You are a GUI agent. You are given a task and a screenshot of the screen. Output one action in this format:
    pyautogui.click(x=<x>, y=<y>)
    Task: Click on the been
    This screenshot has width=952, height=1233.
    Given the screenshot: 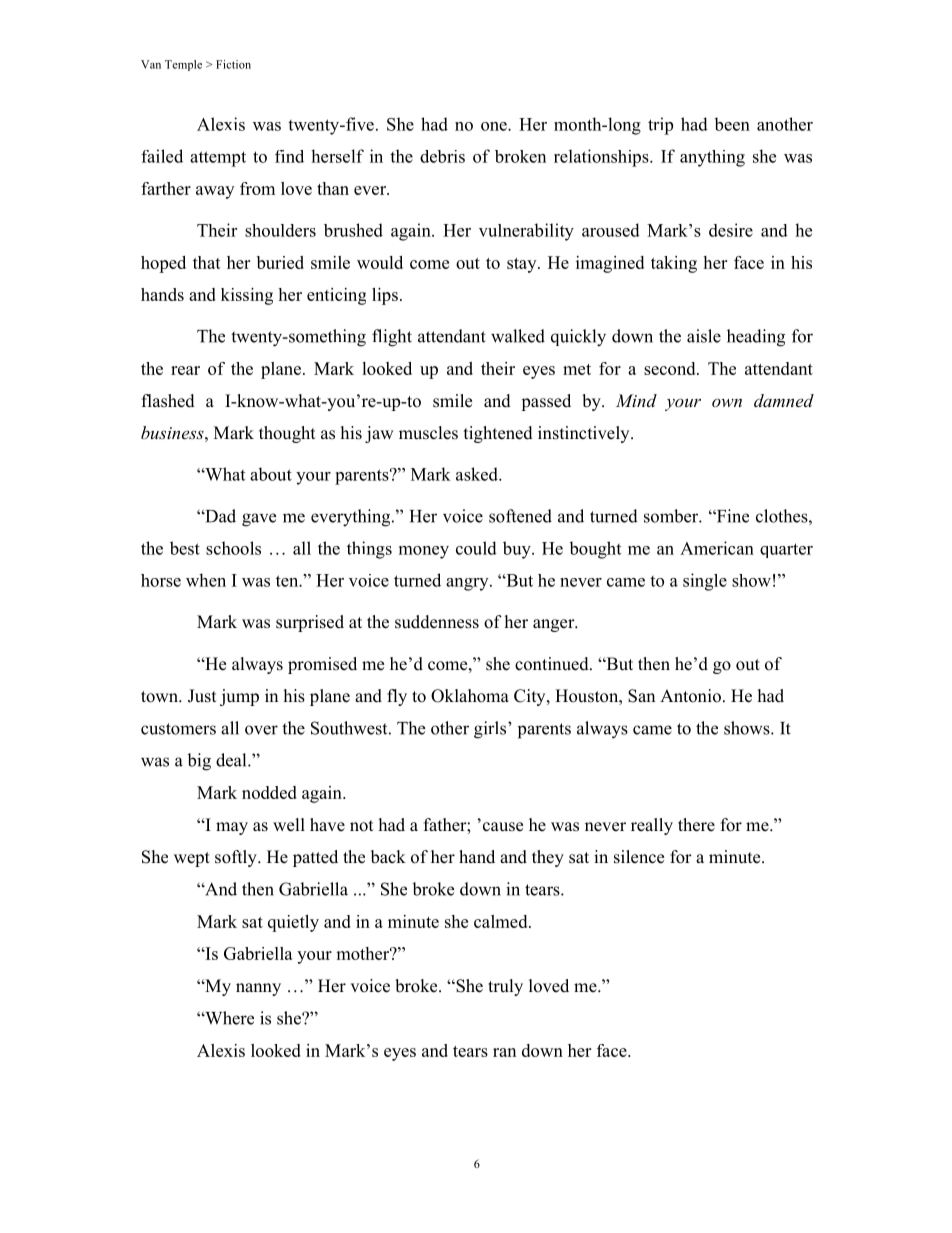 What is the action you would take?
    pyautogui.click(x=732, y=124)
